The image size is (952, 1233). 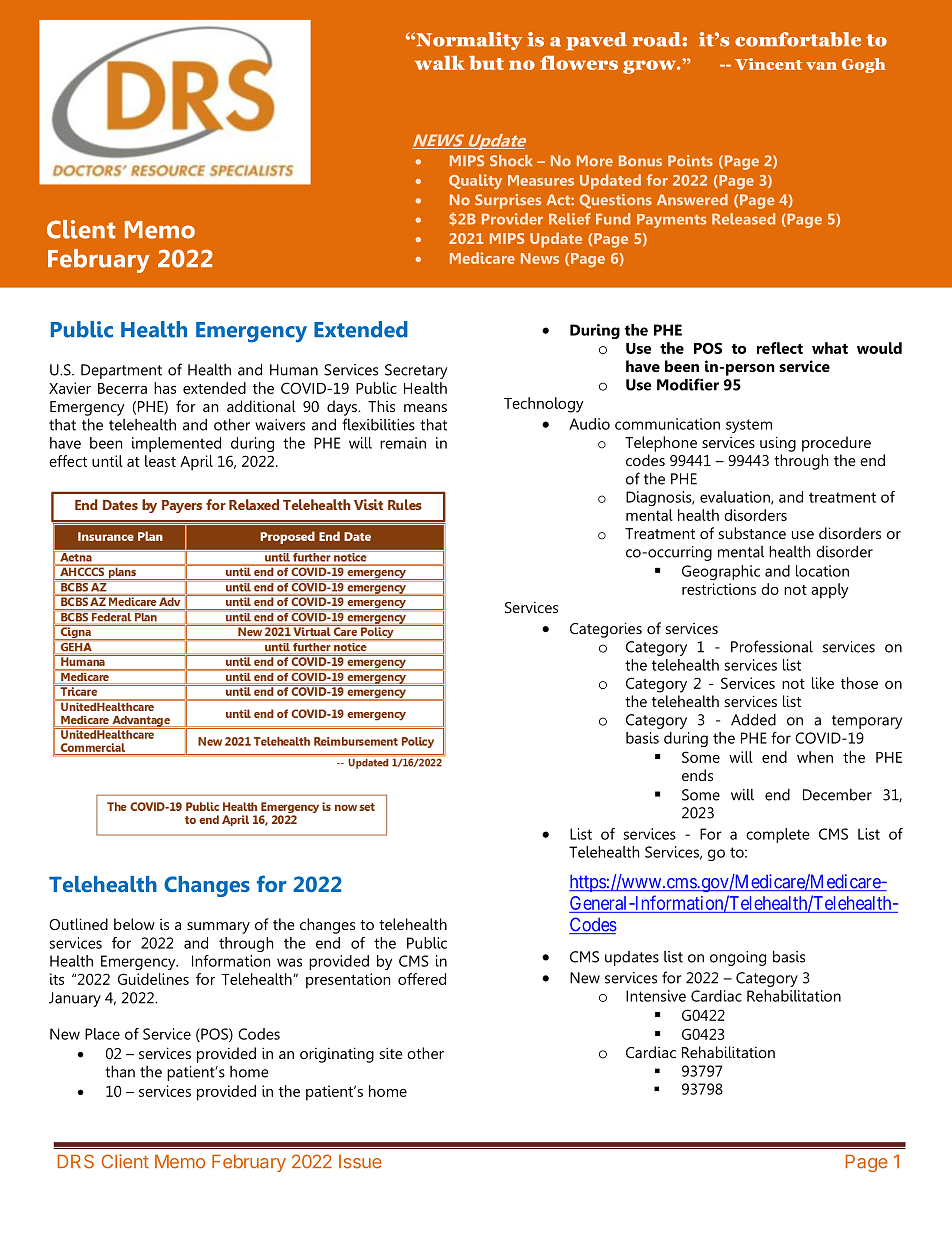 I want to click on Department, so click(x=121, y=371).
